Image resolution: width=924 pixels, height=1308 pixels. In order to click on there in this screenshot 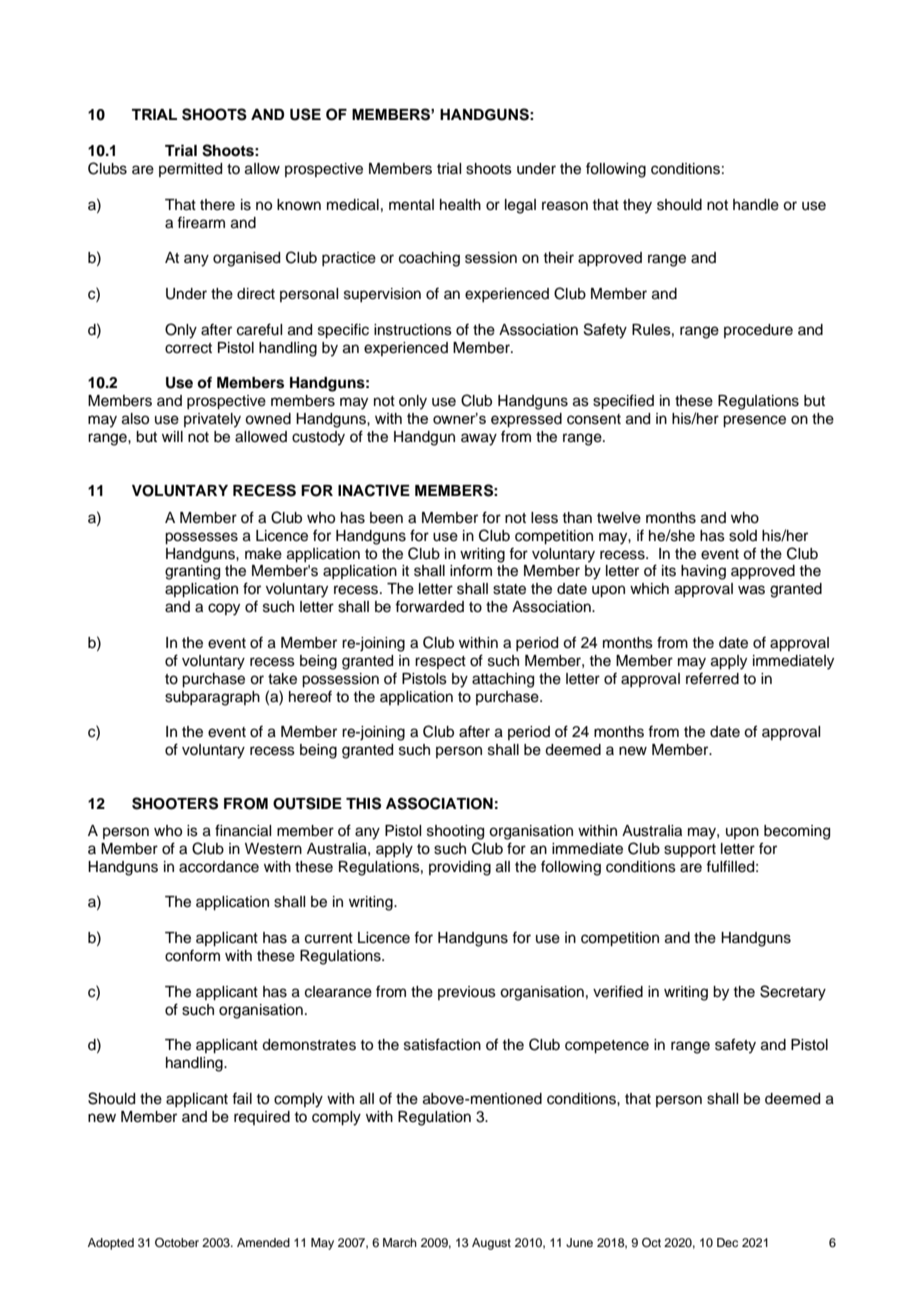, I will do `click(217, 205)`.
